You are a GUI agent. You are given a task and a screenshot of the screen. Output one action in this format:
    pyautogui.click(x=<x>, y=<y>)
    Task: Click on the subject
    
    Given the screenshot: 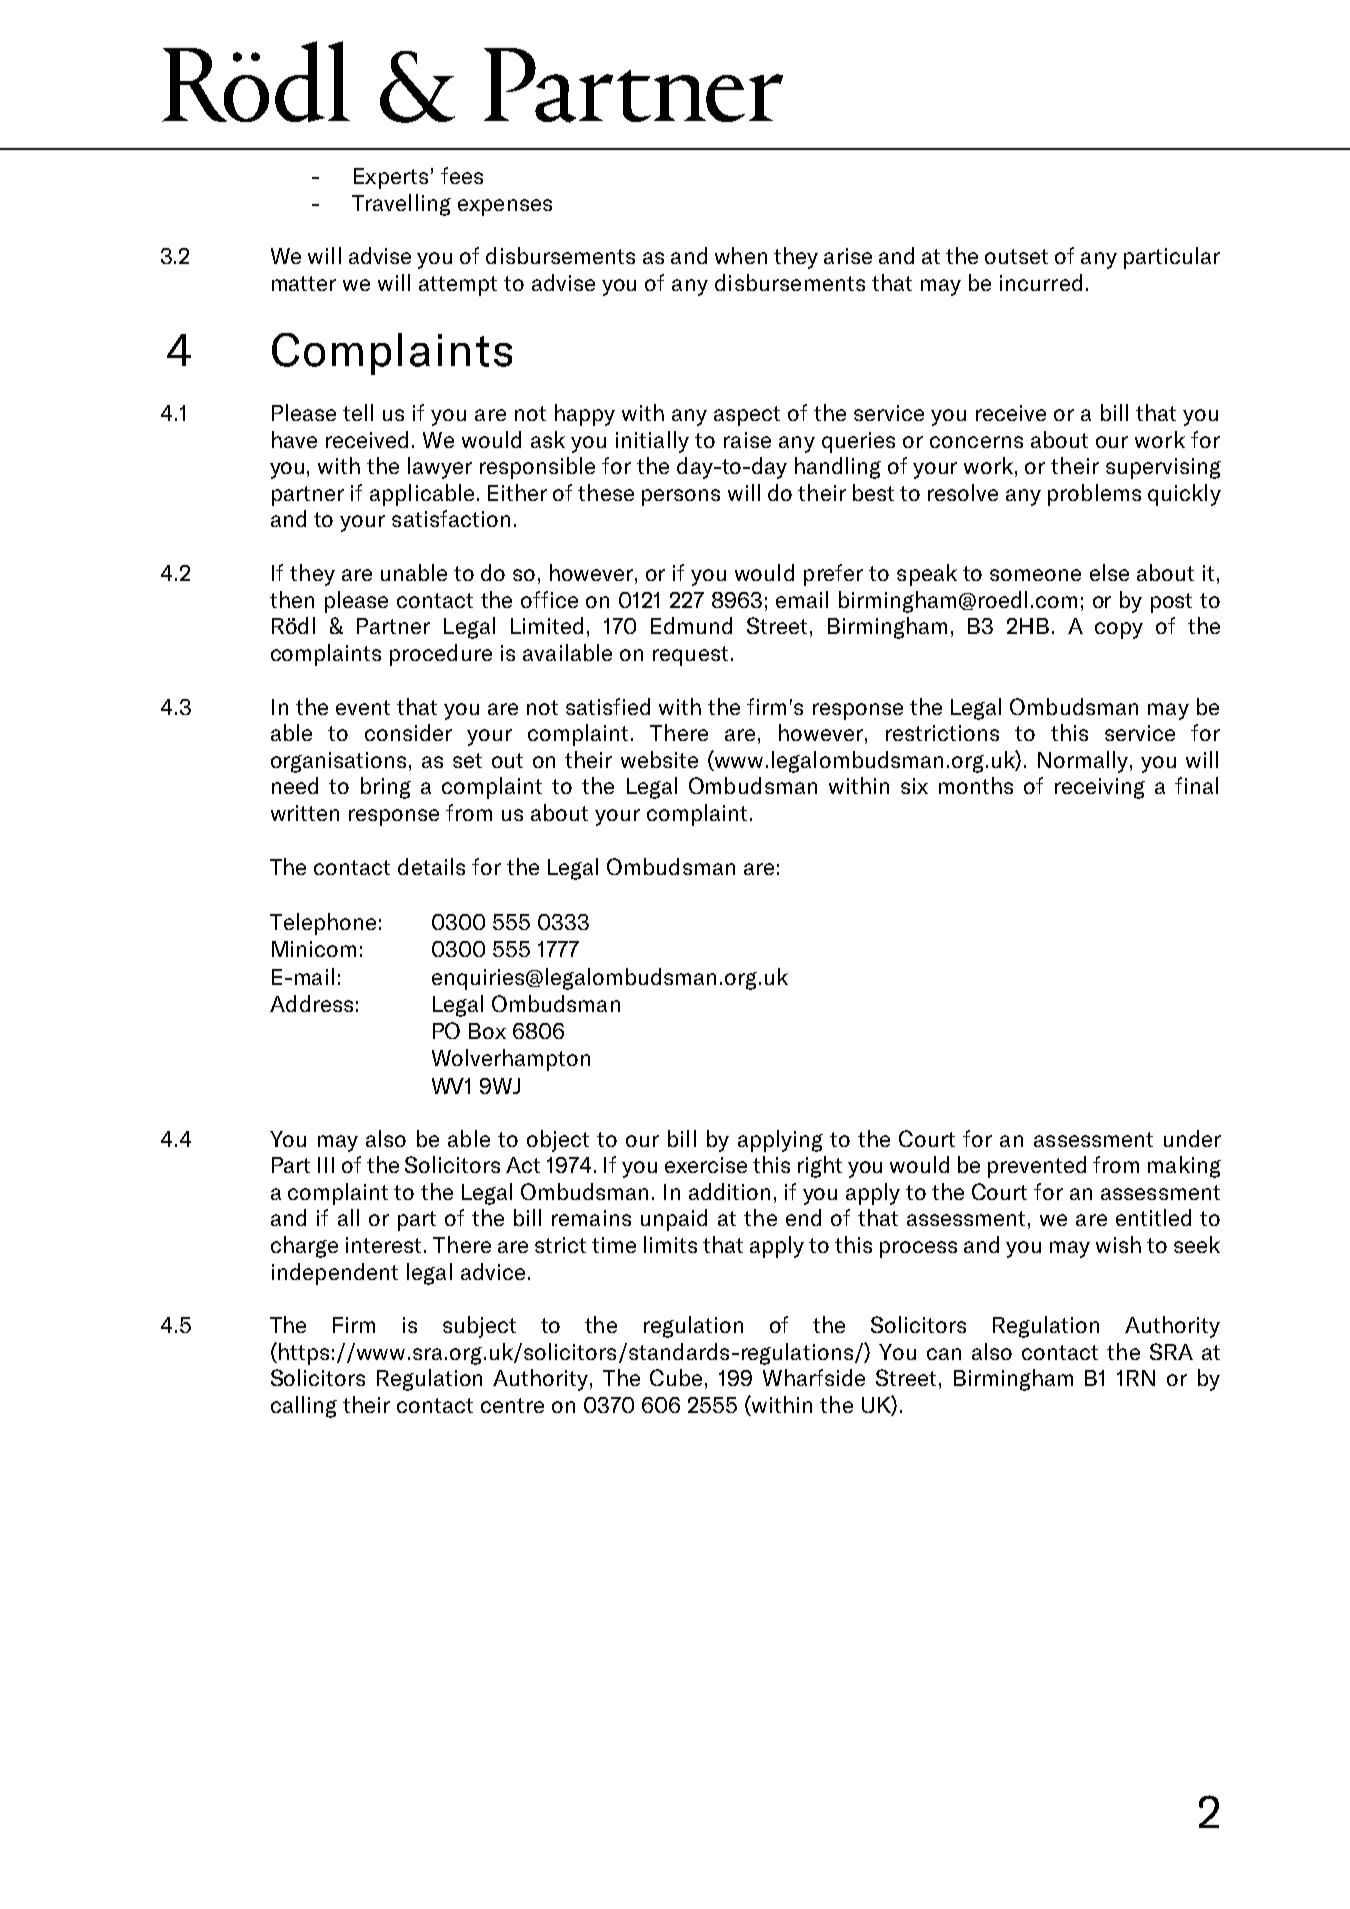 What is the action you would take?
    pyautogui.click(x=479, y=1327)
